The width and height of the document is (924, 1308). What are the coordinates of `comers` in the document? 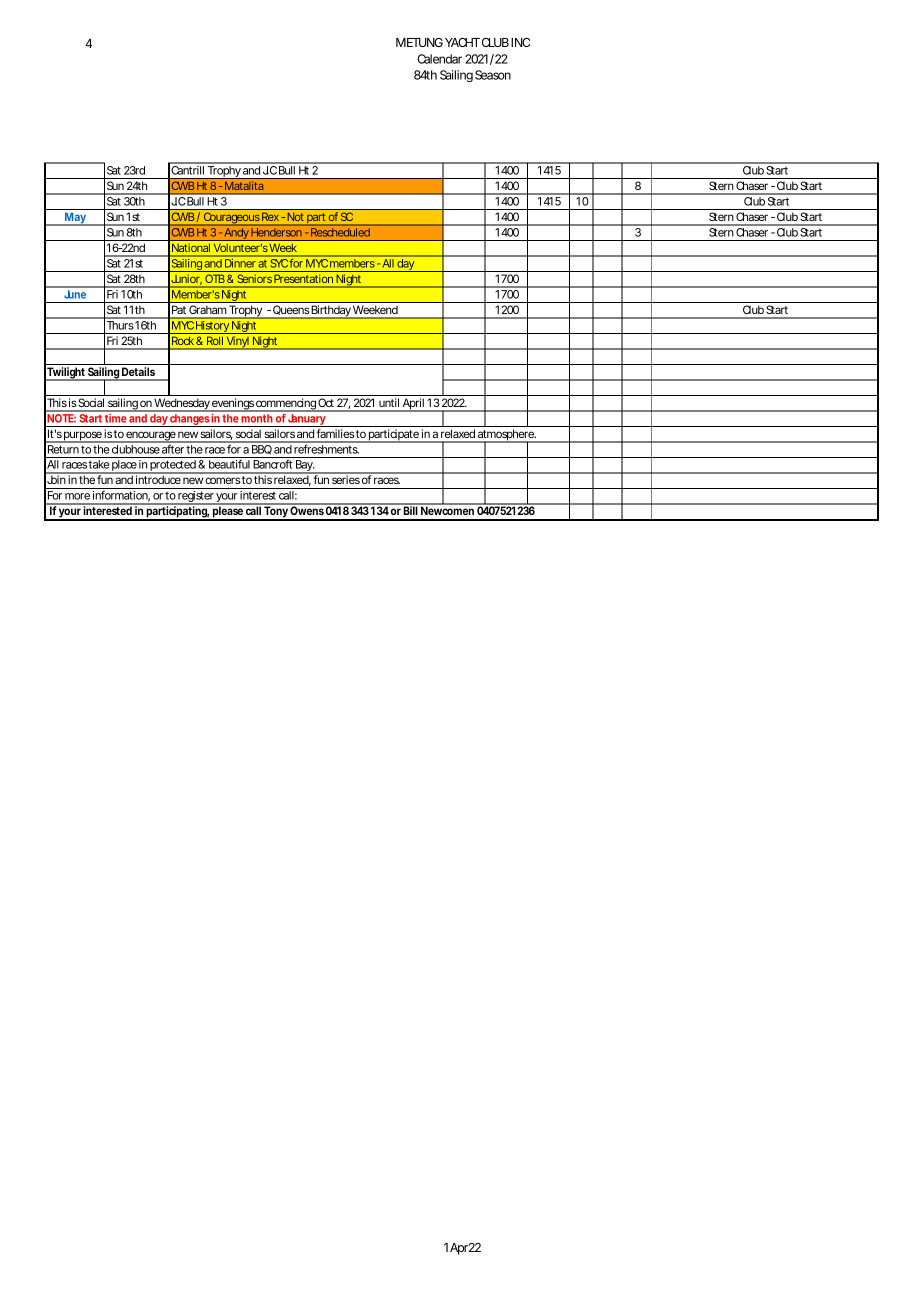 It's located at (222, 480).
